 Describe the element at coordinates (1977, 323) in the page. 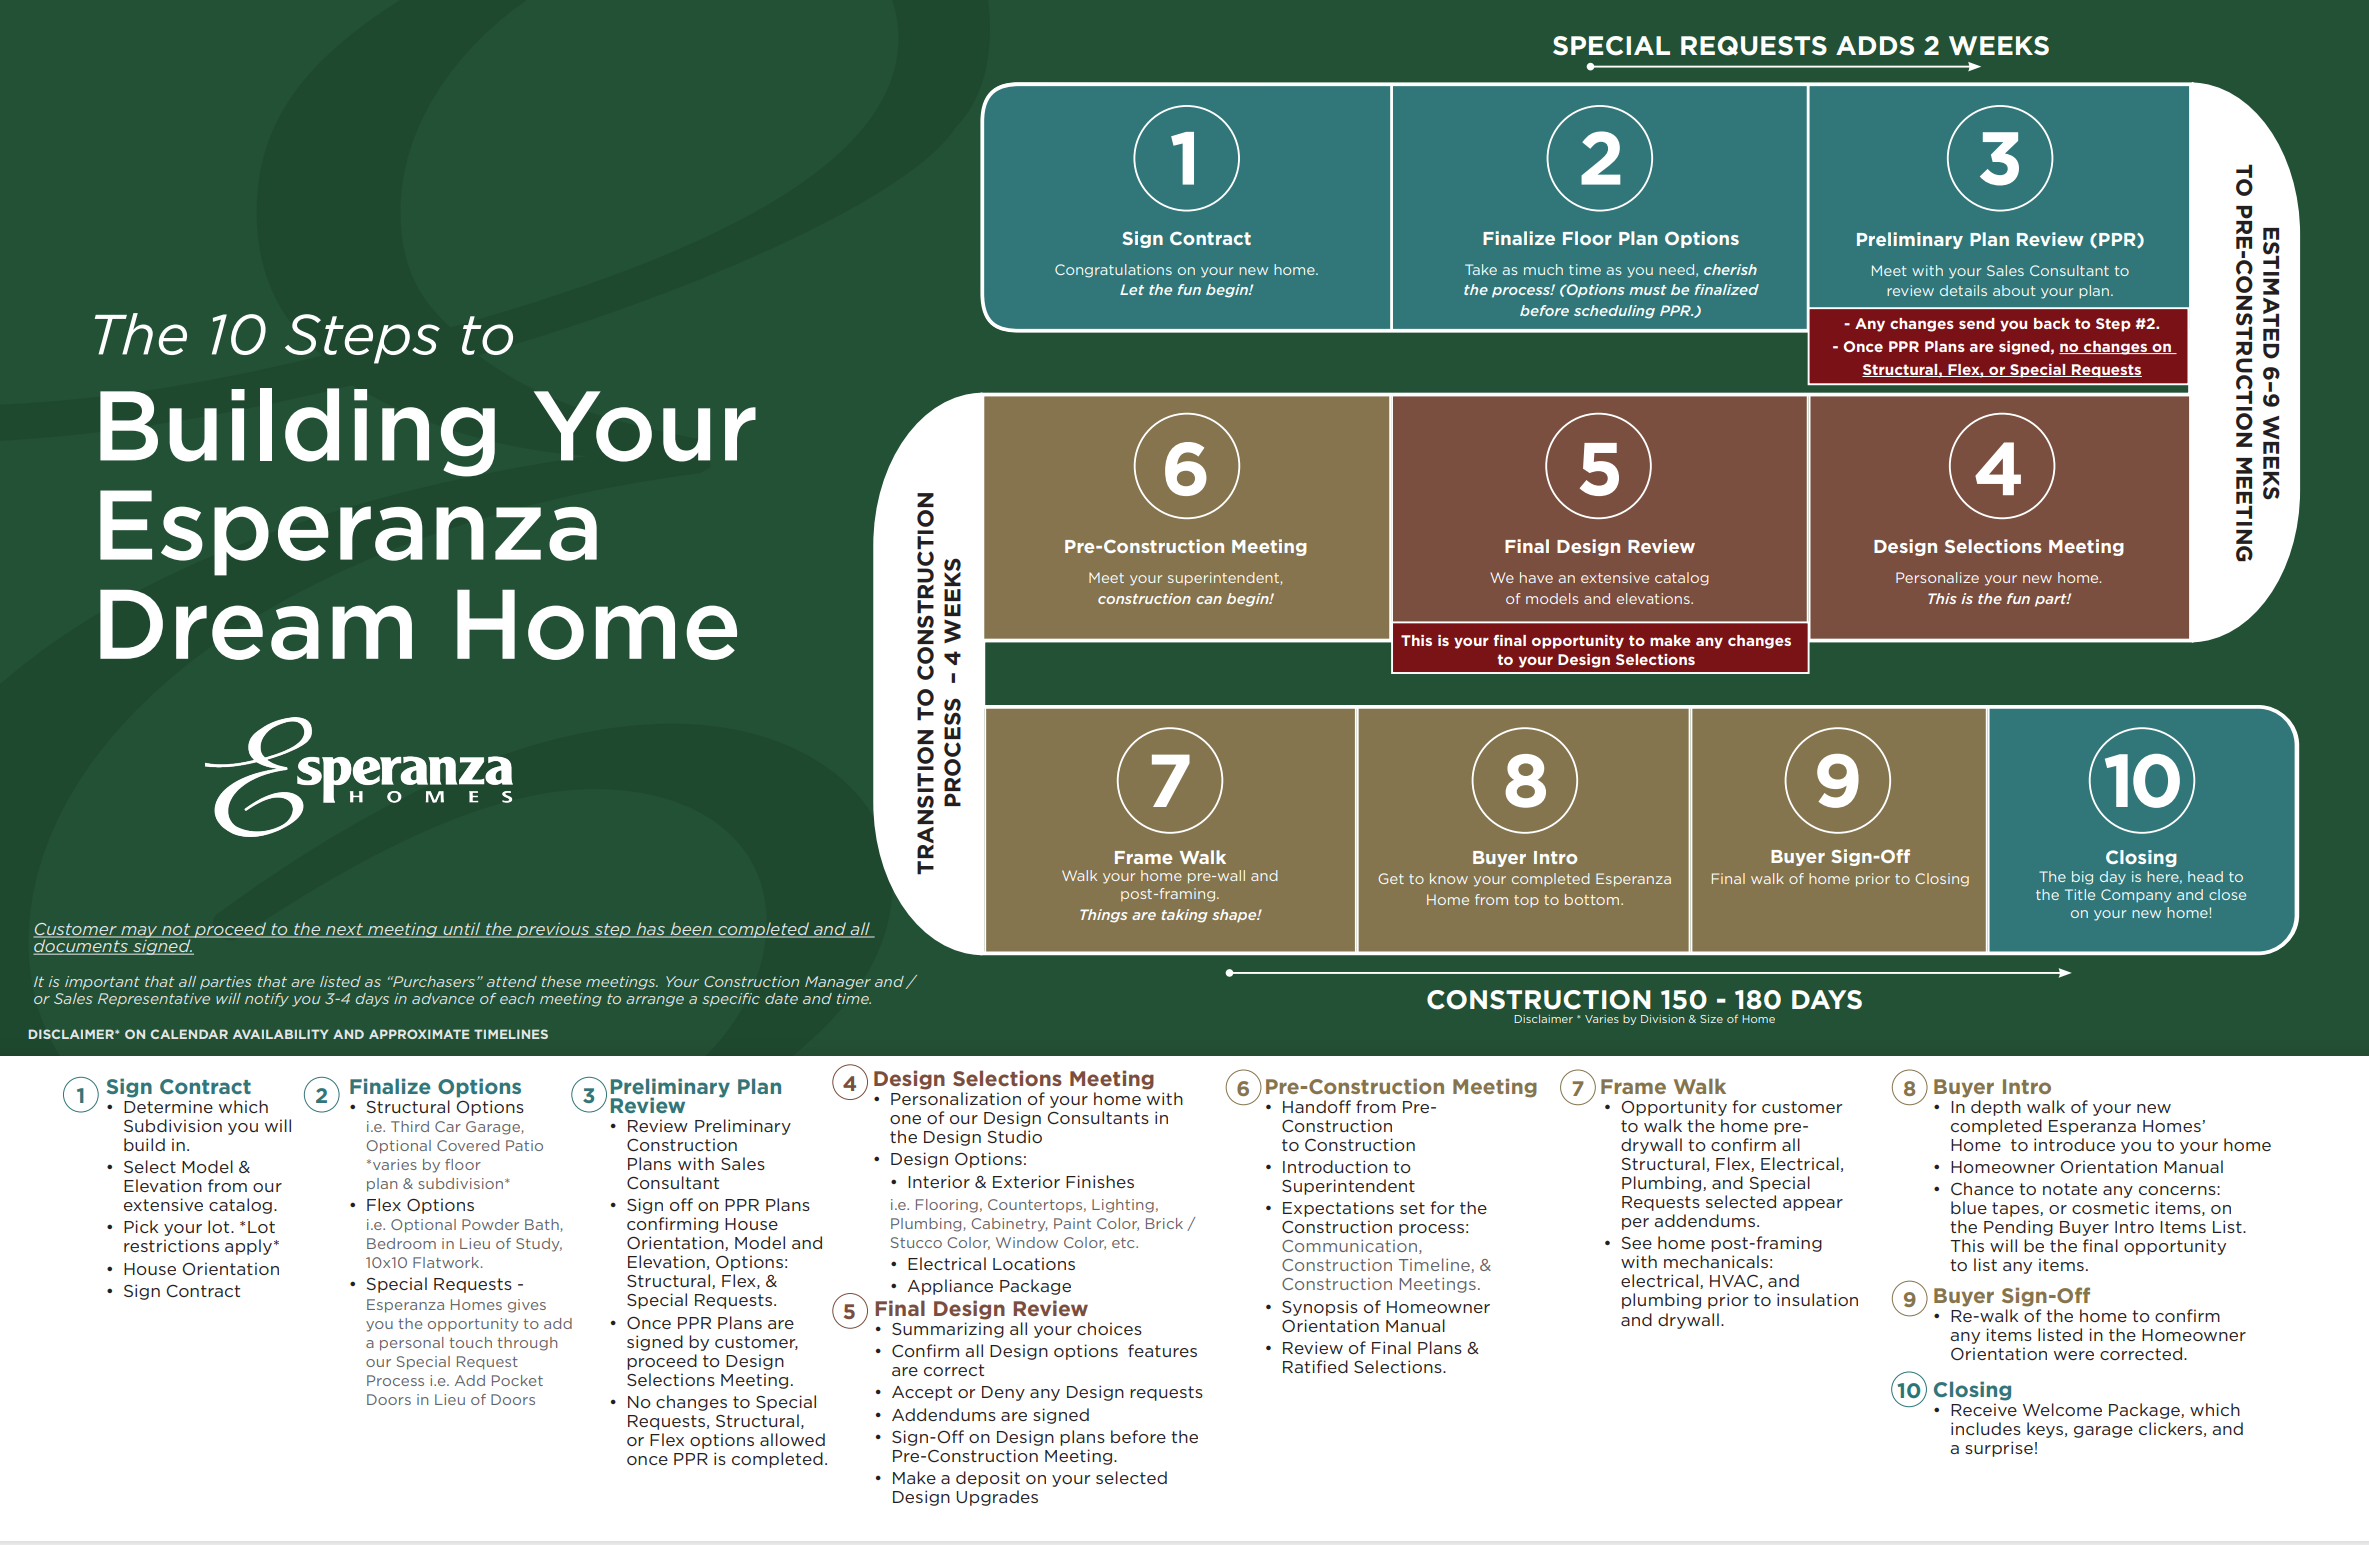

I see `send` at that location.
